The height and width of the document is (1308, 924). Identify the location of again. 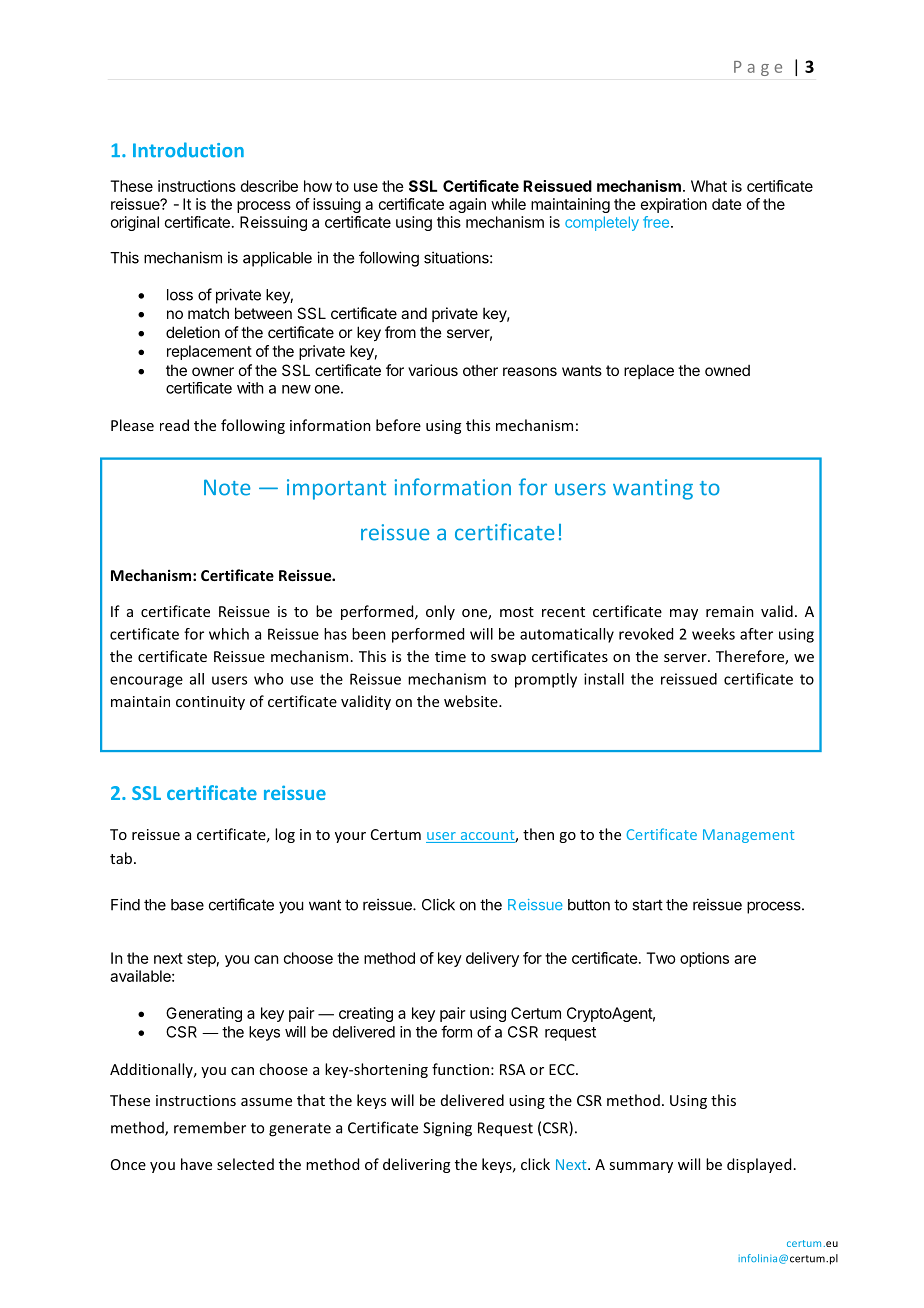
(467, 205).
